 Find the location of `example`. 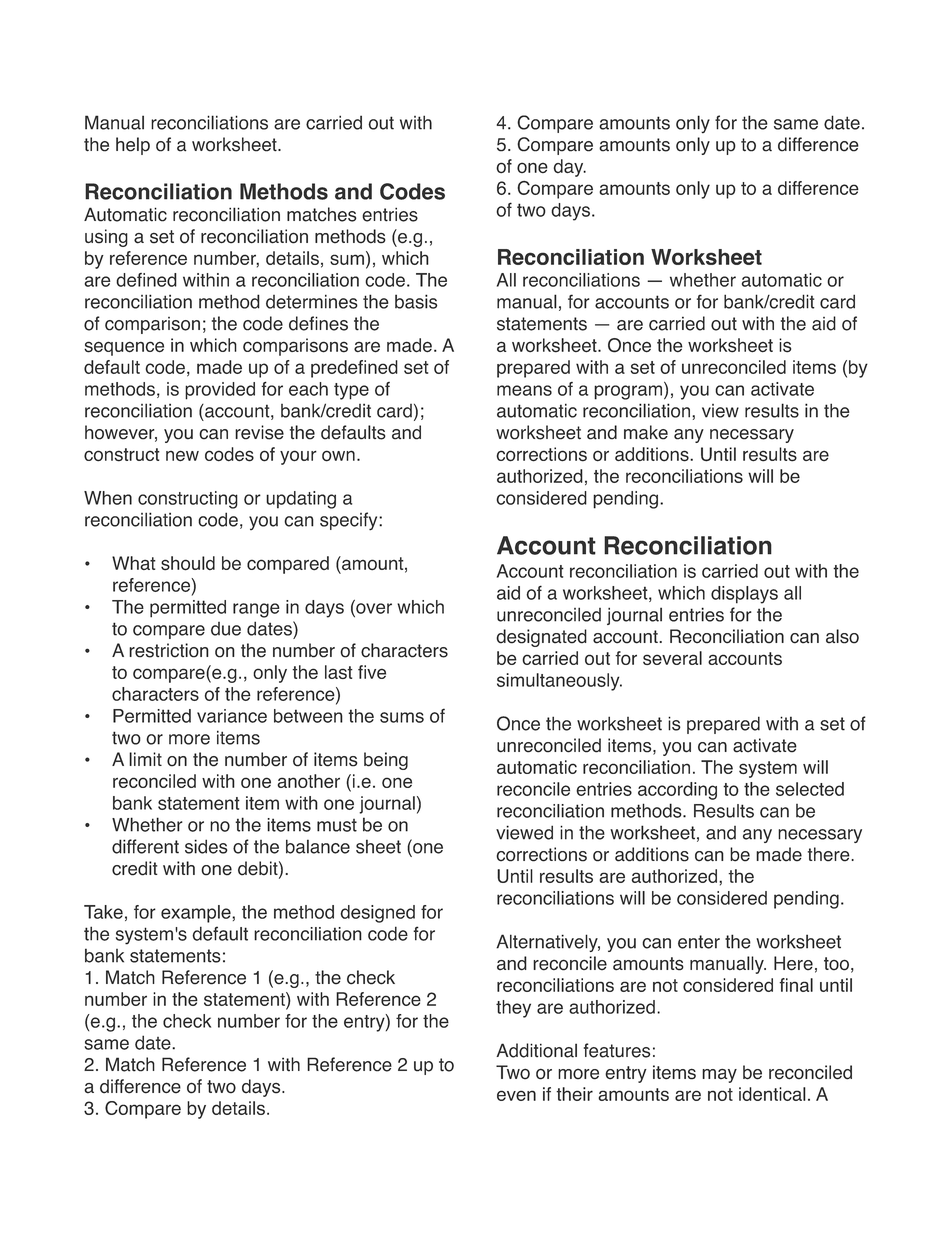

example is located at coordinates (197, 914).
